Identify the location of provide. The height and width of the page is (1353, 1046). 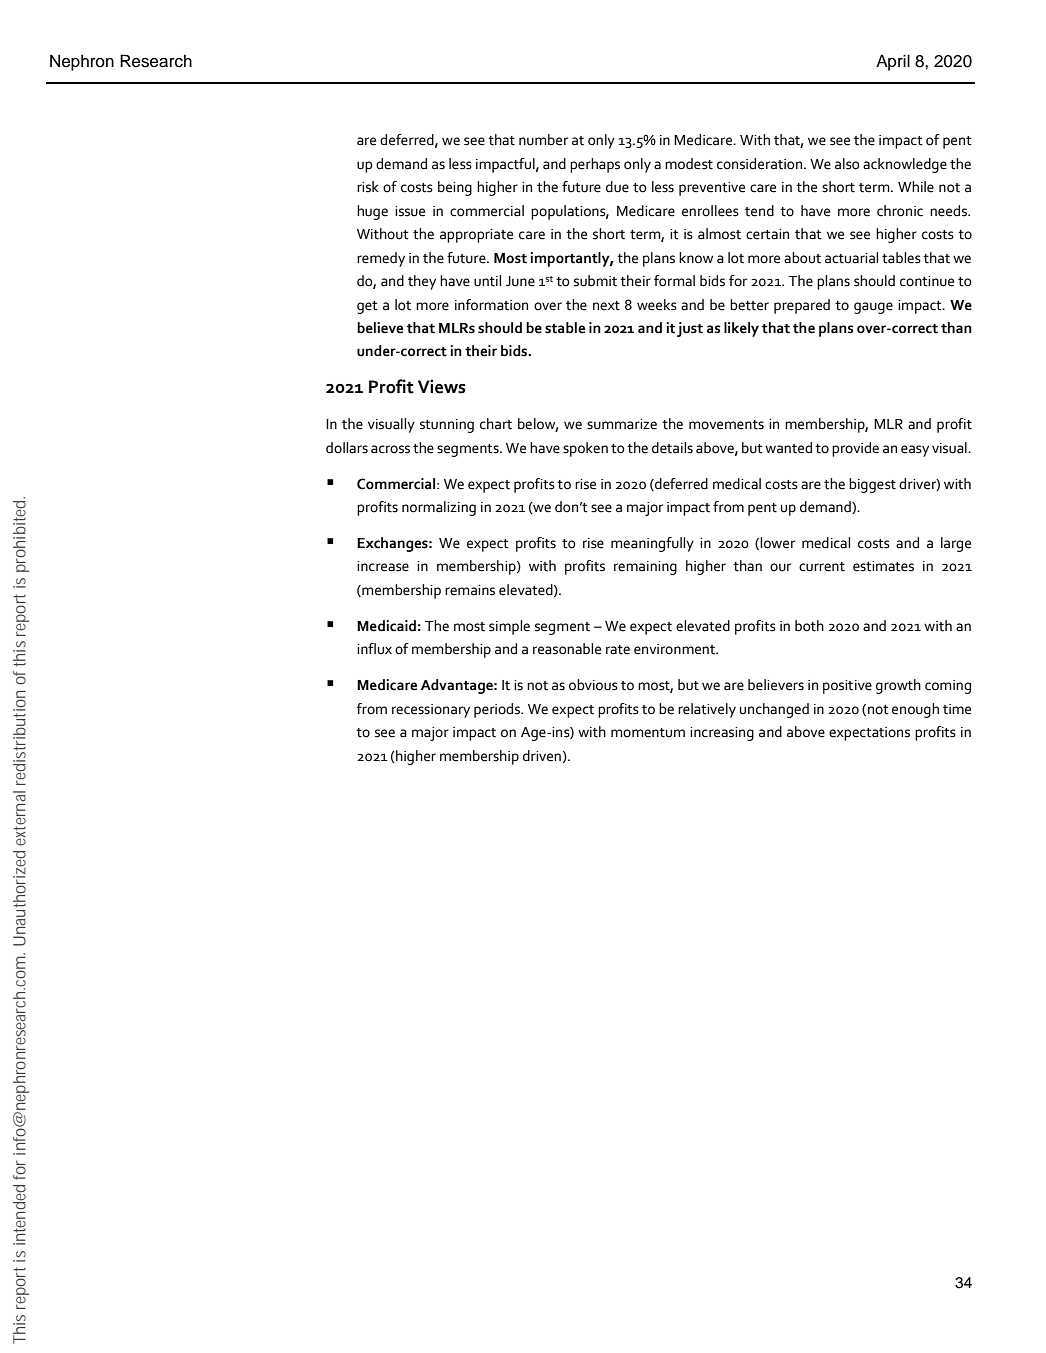
(855, 449).
